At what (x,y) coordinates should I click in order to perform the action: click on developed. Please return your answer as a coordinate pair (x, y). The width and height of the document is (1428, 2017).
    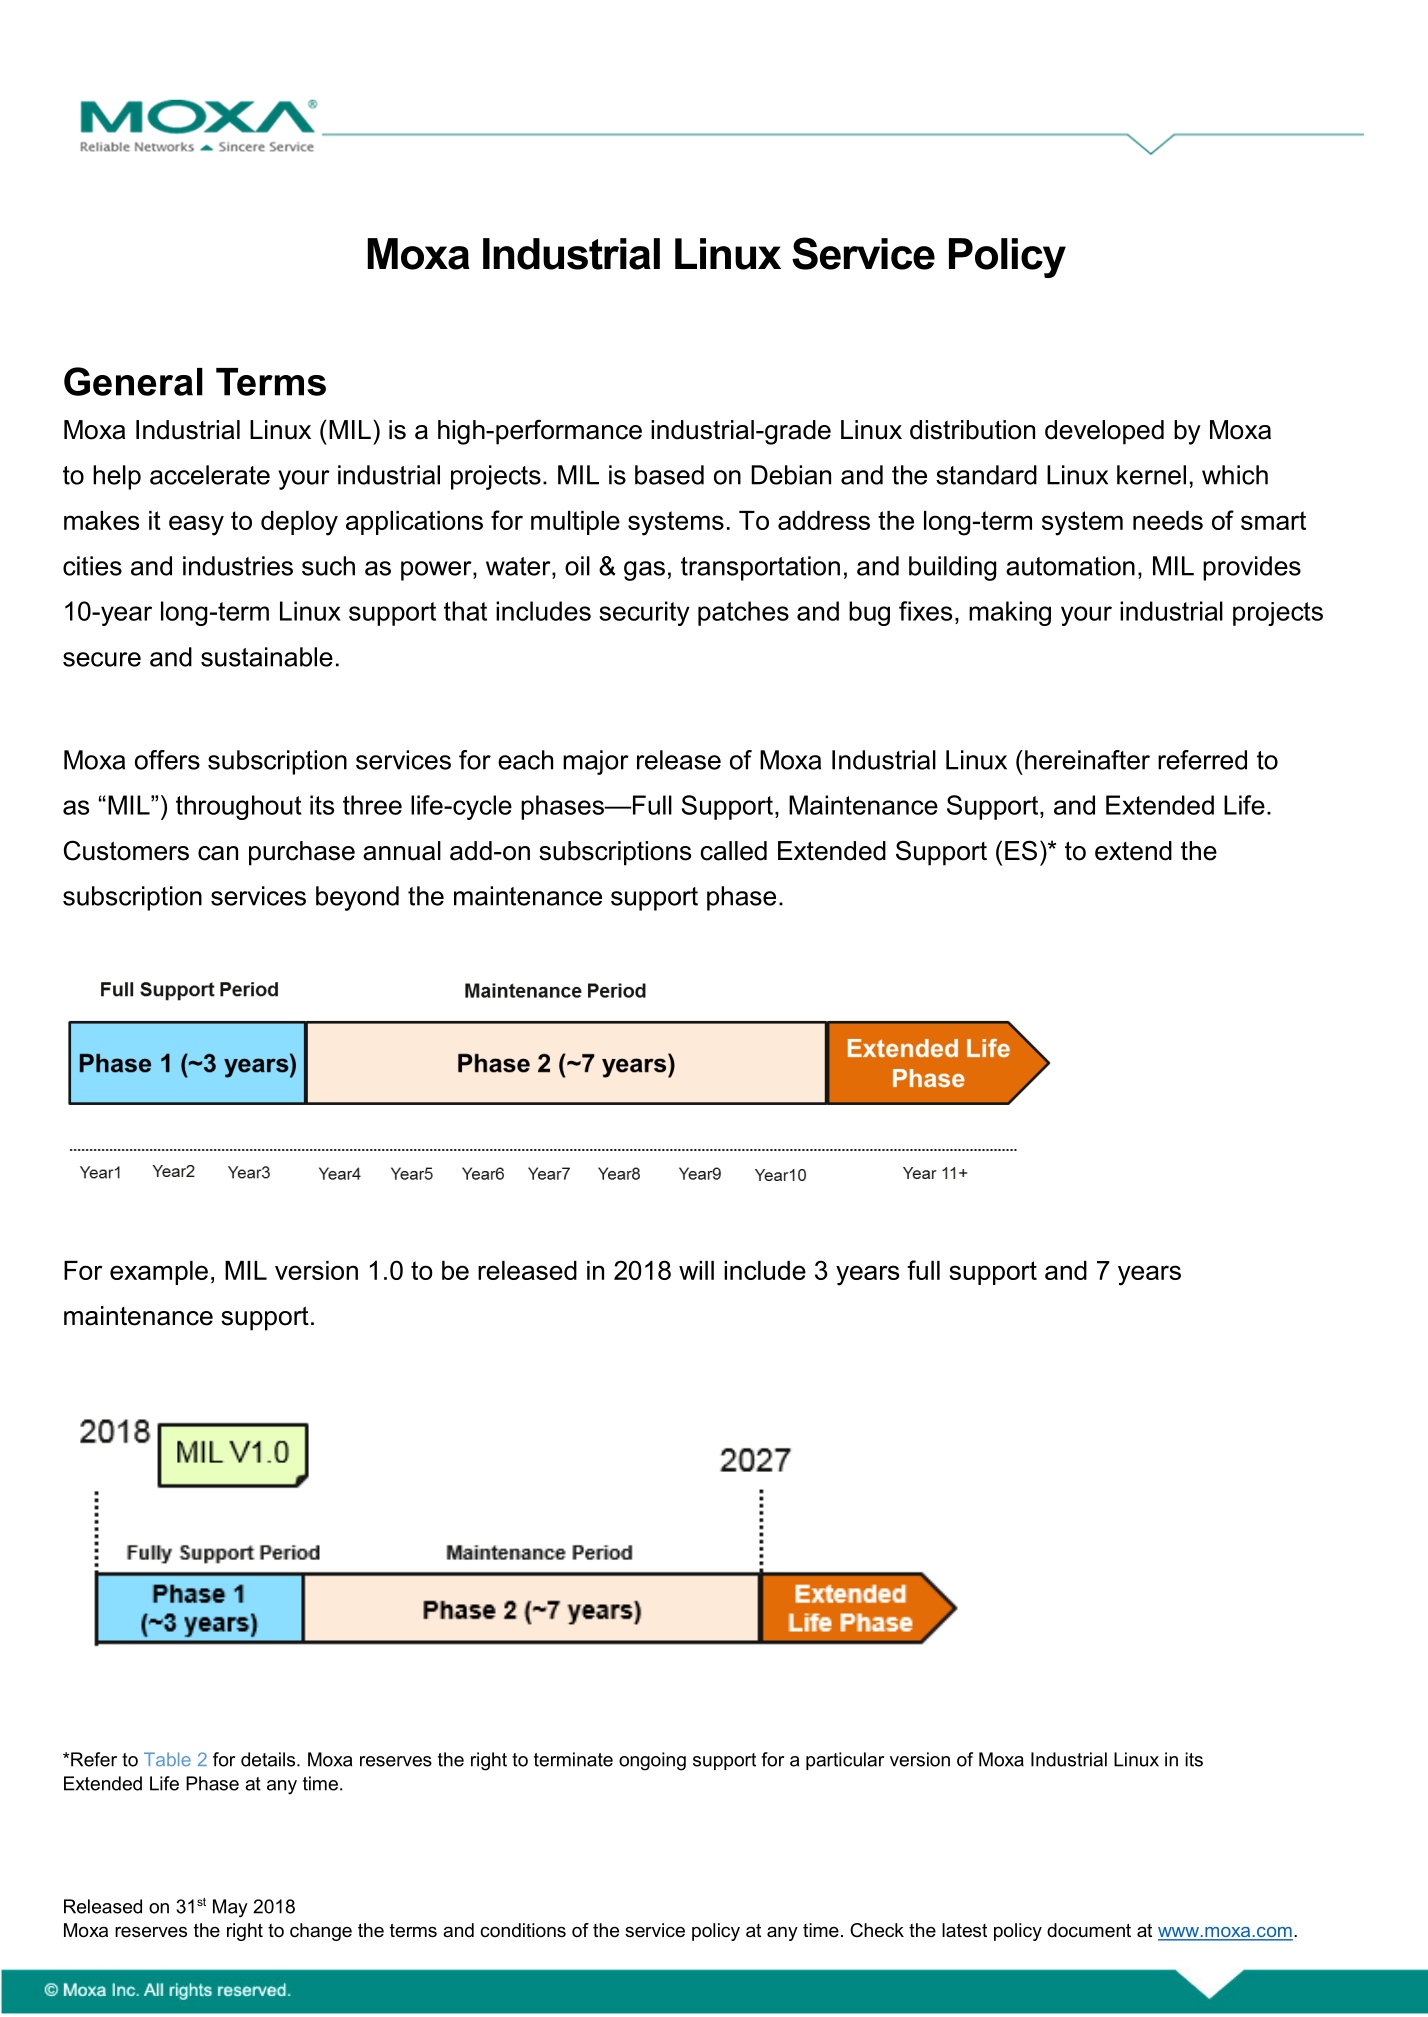
    Looking at the image, I should click on (1104, 432).
